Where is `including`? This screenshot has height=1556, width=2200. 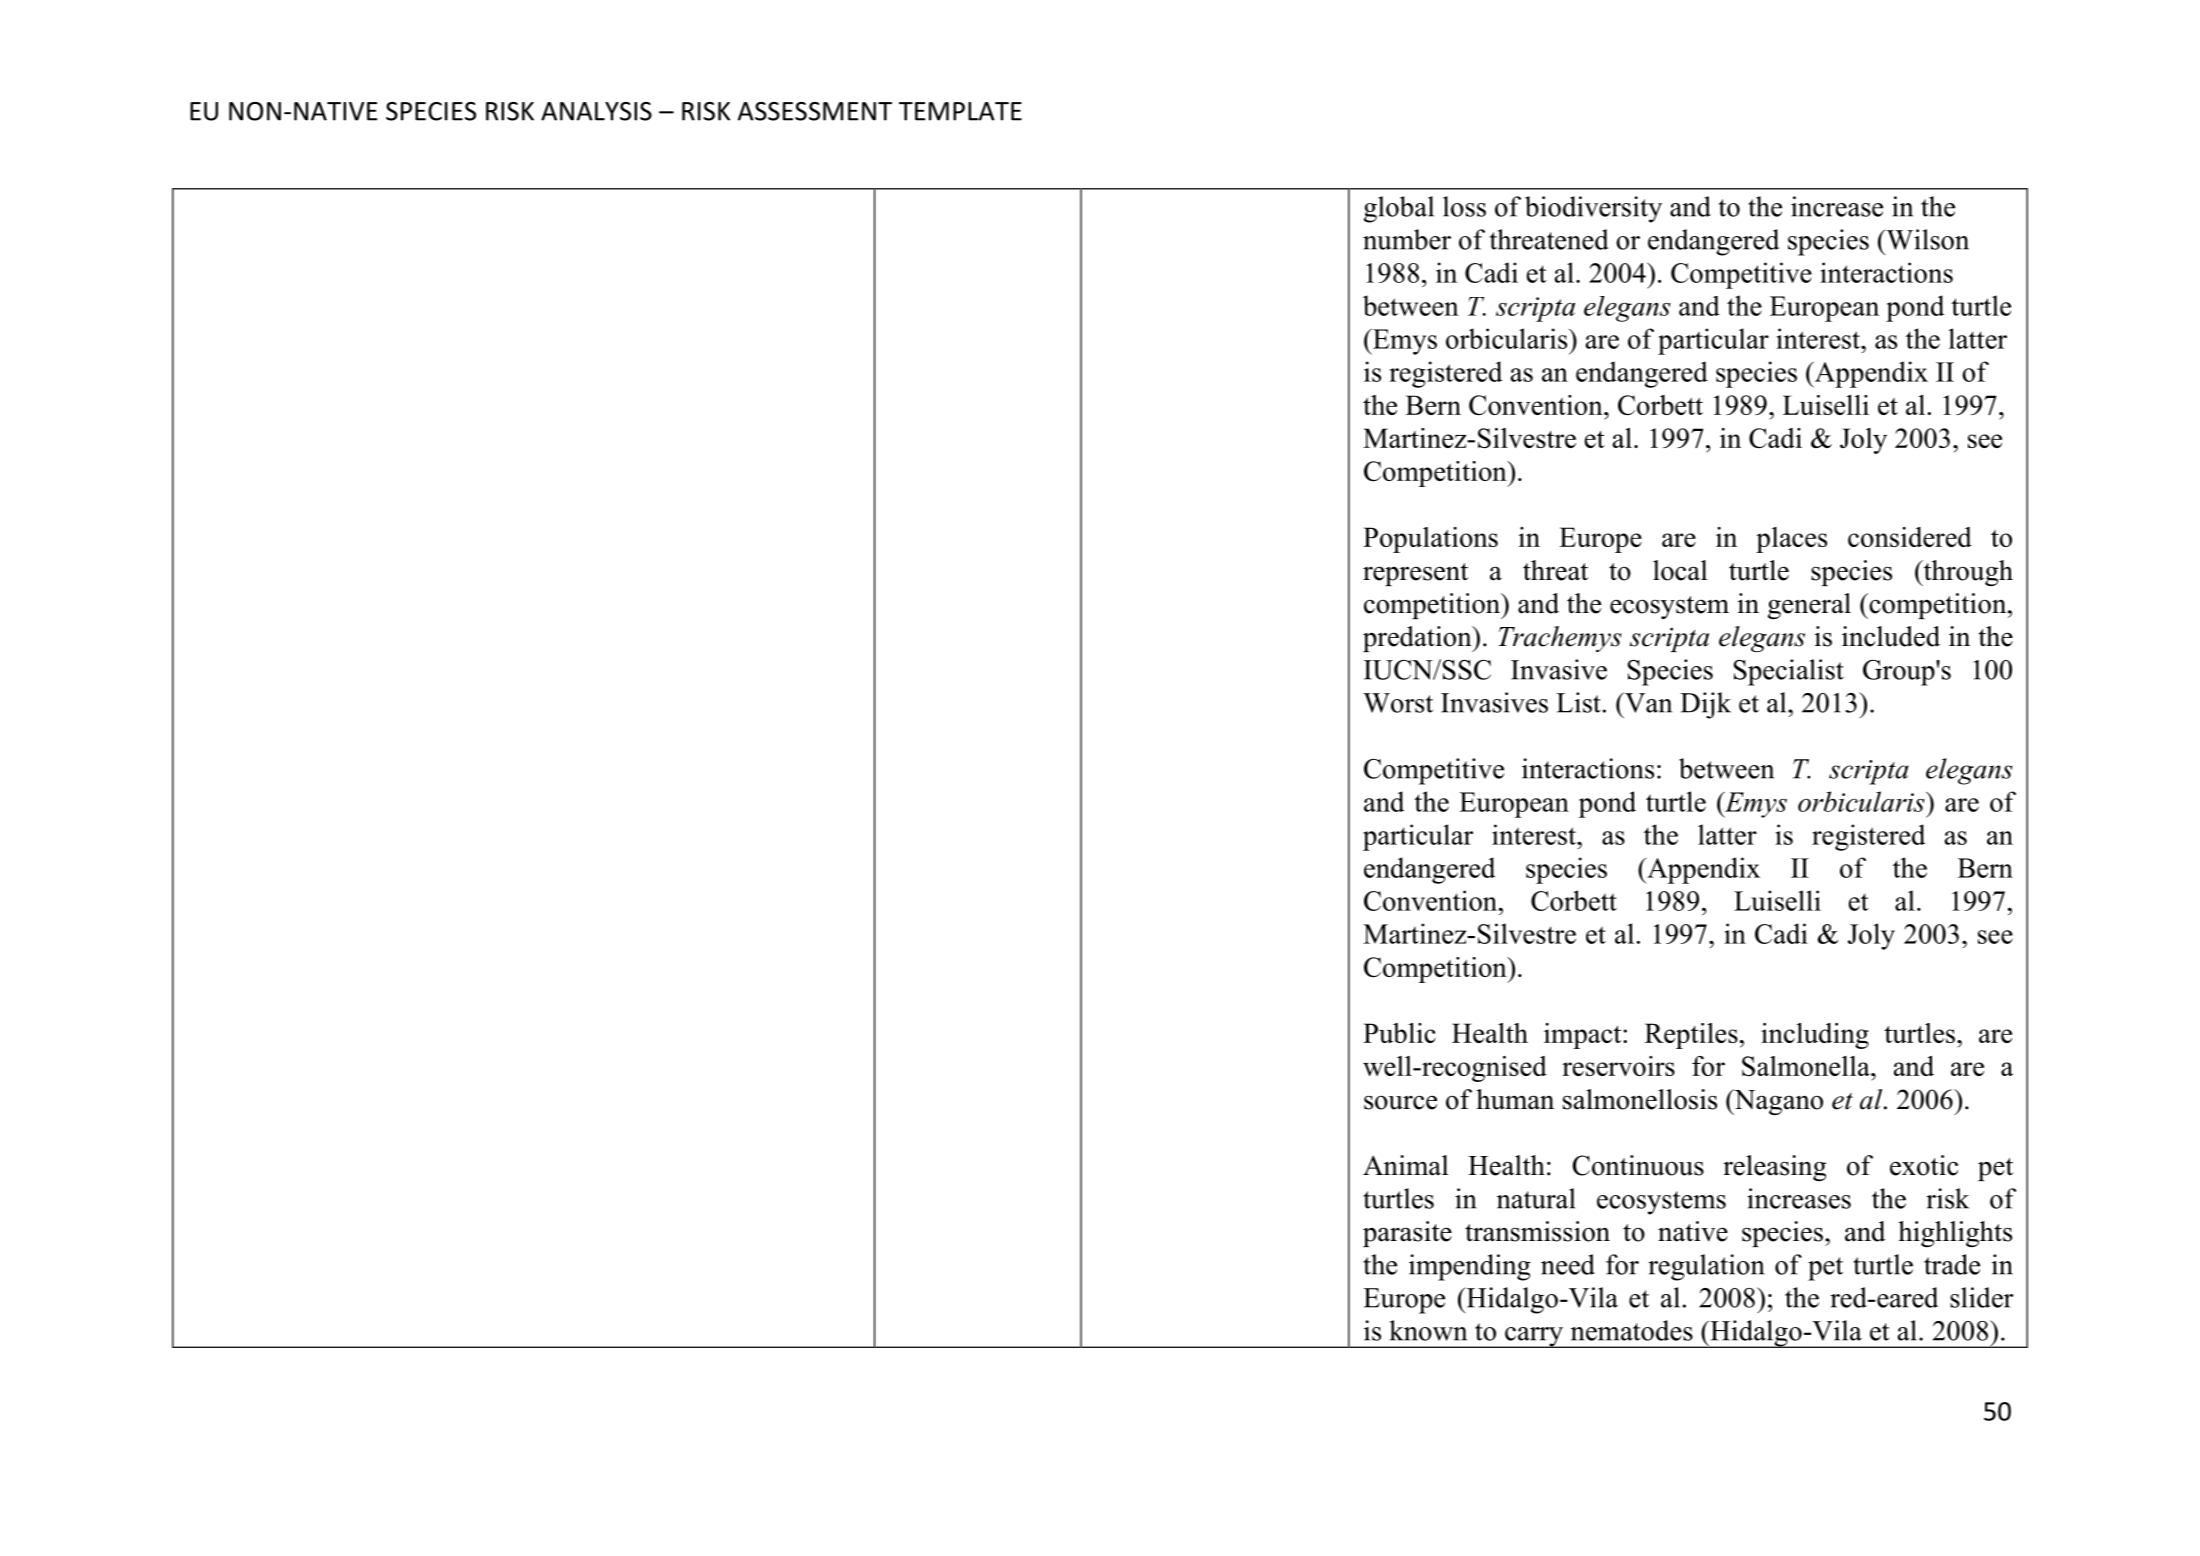 including is located at coordinates (1815, 1036).
